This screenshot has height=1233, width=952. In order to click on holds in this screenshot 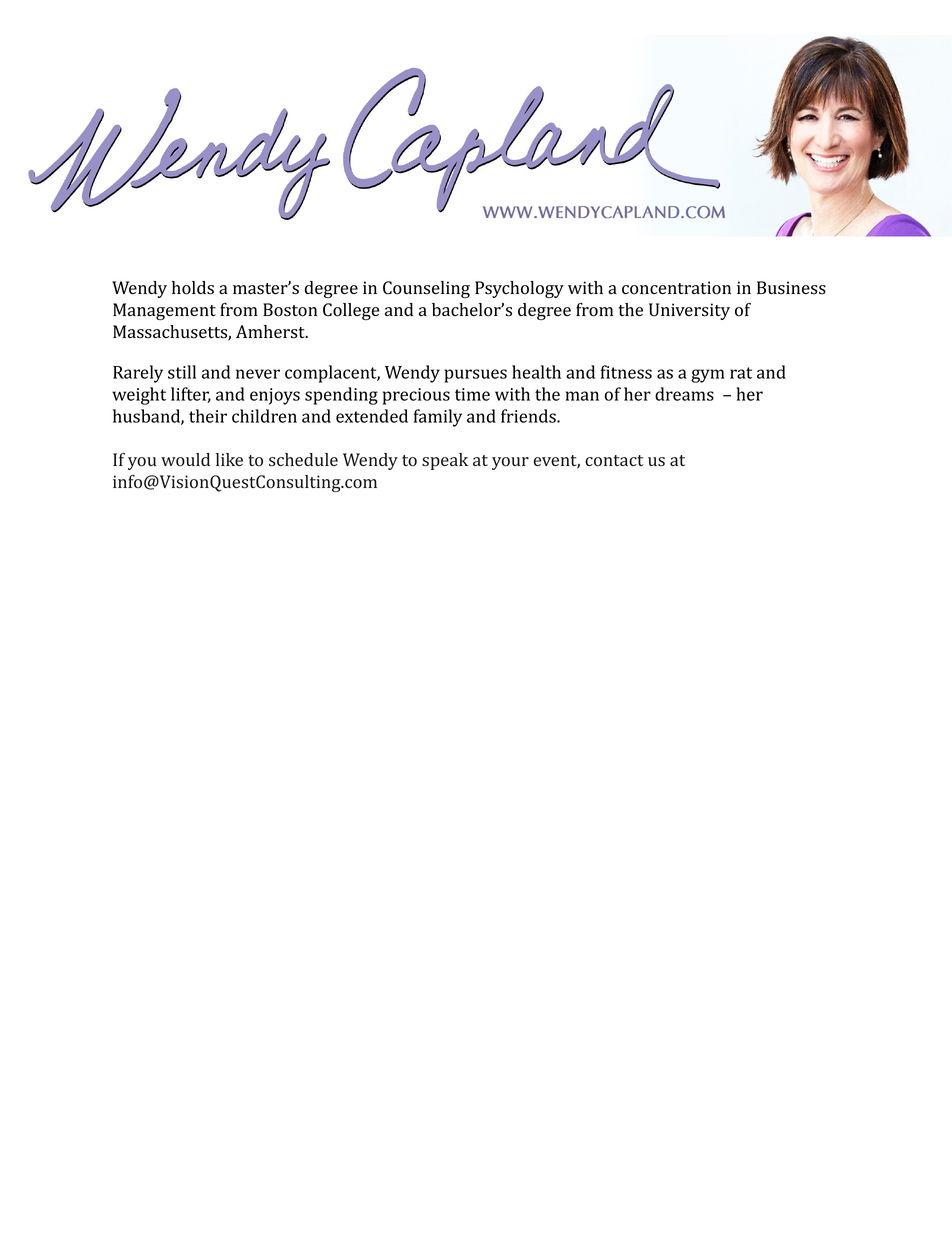, I will do `click(193, 288)`.
